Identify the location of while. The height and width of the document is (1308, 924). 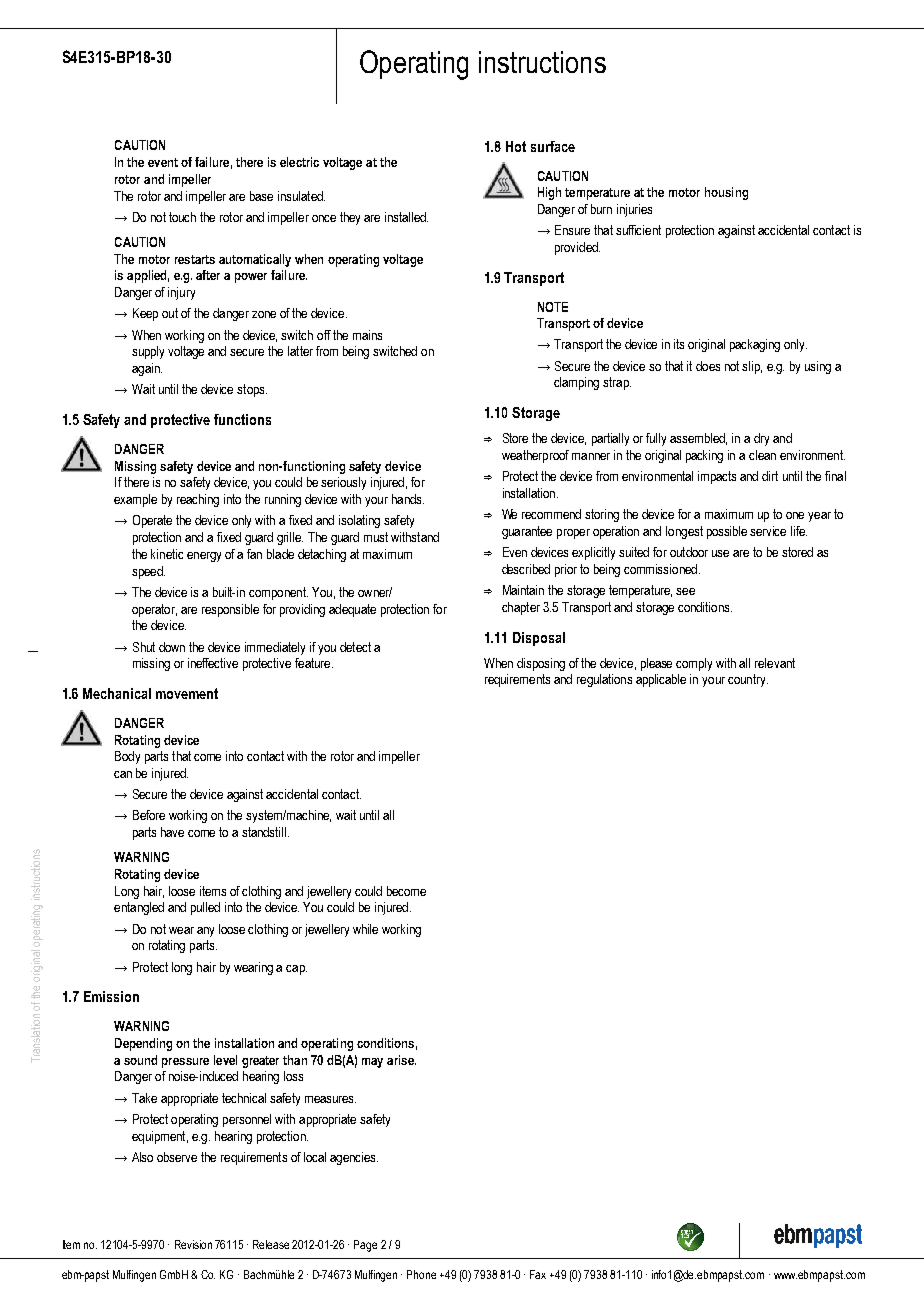
(365, 929).
